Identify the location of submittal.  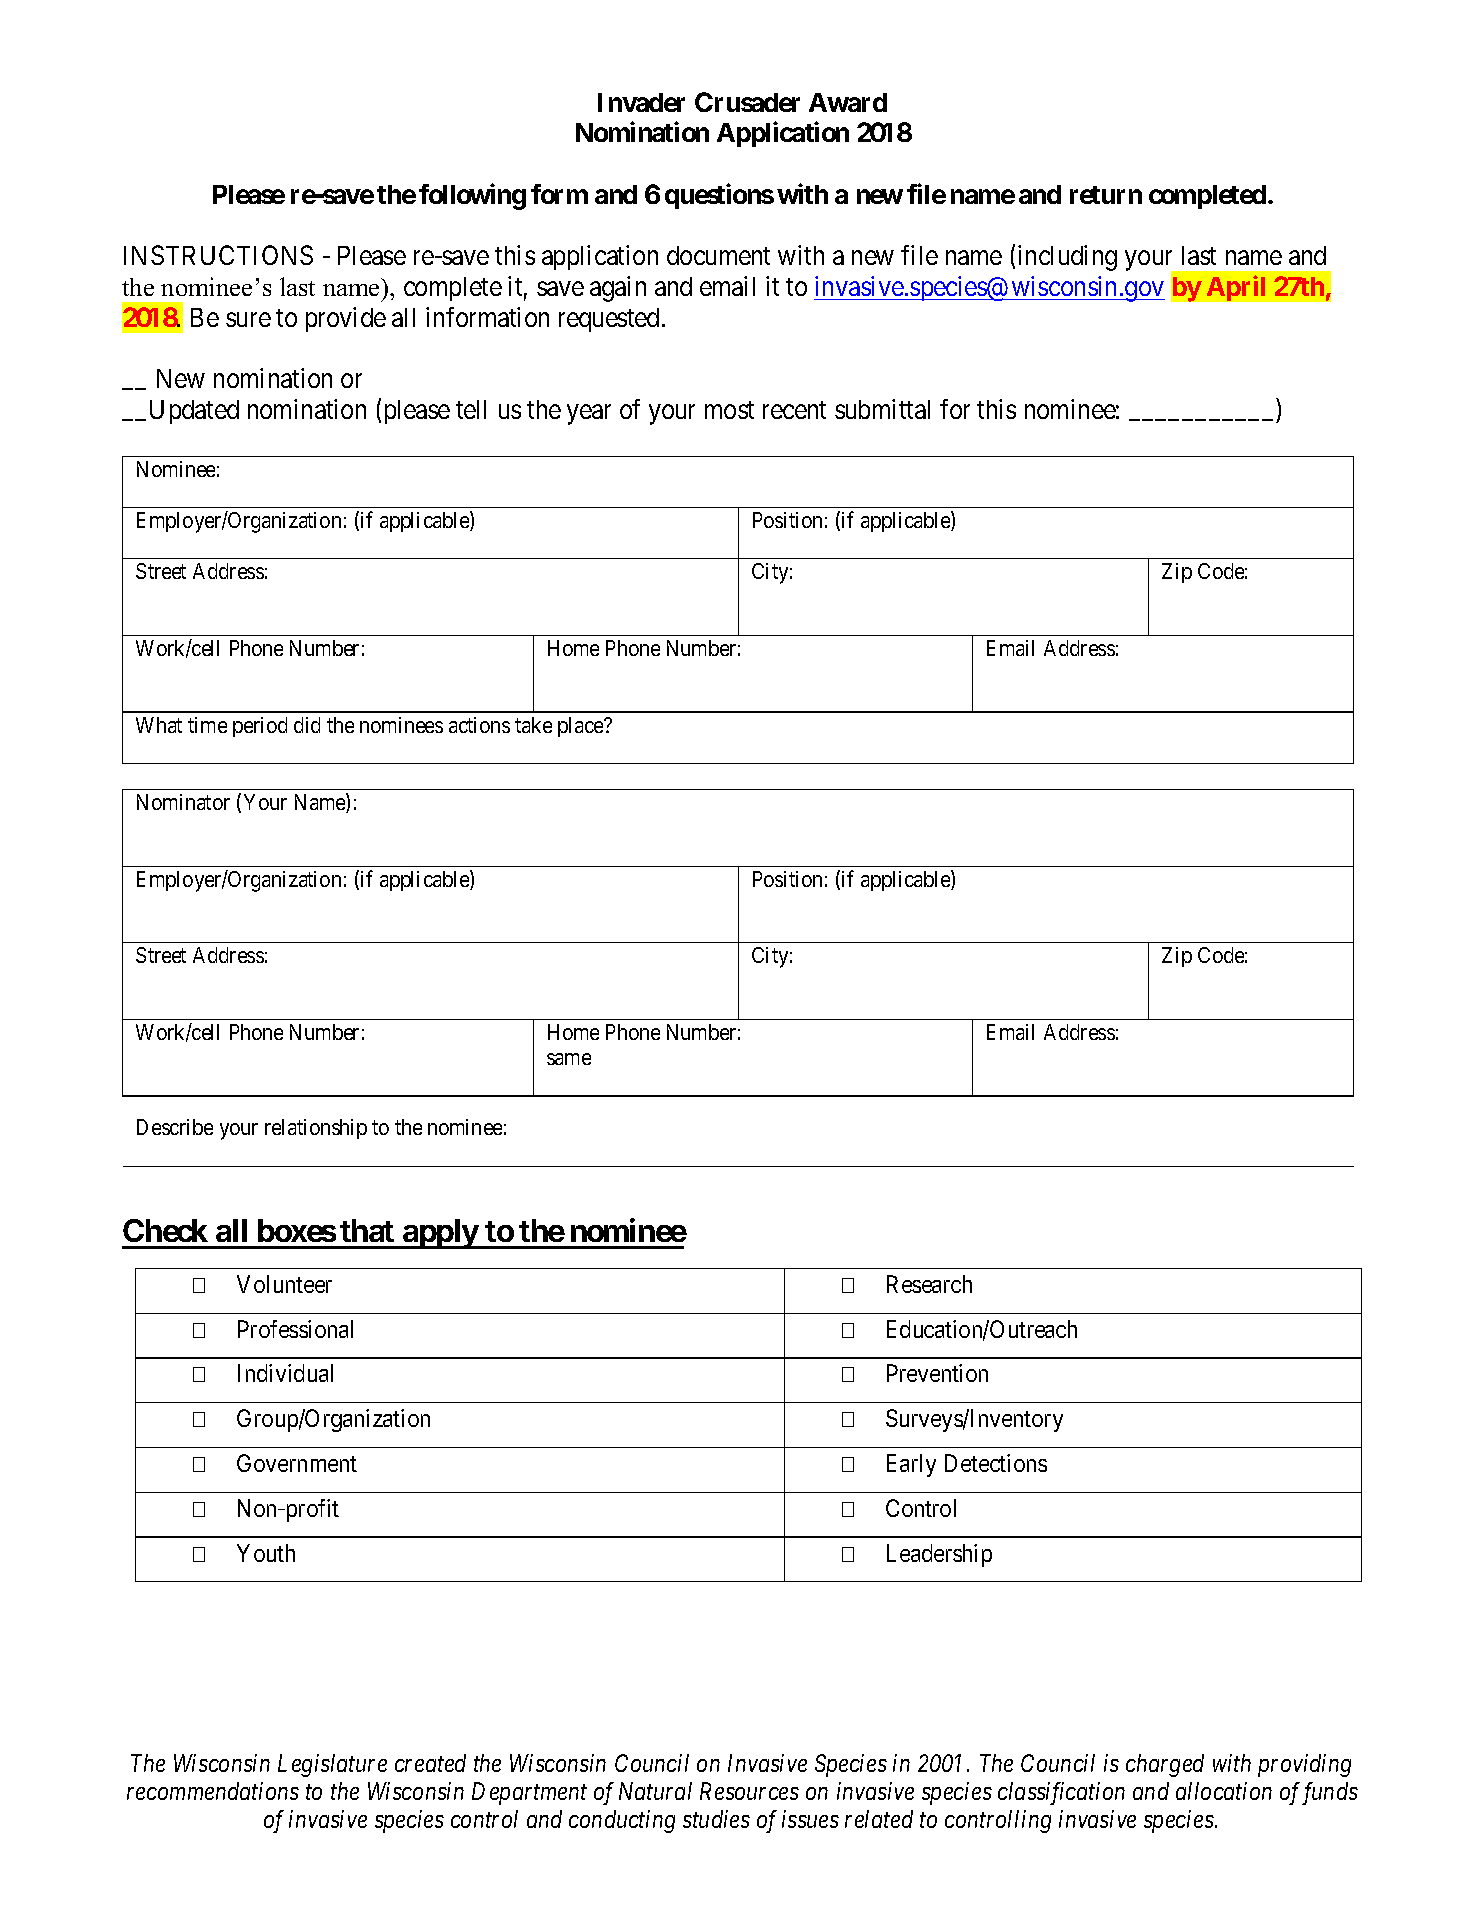
(882, 409).
